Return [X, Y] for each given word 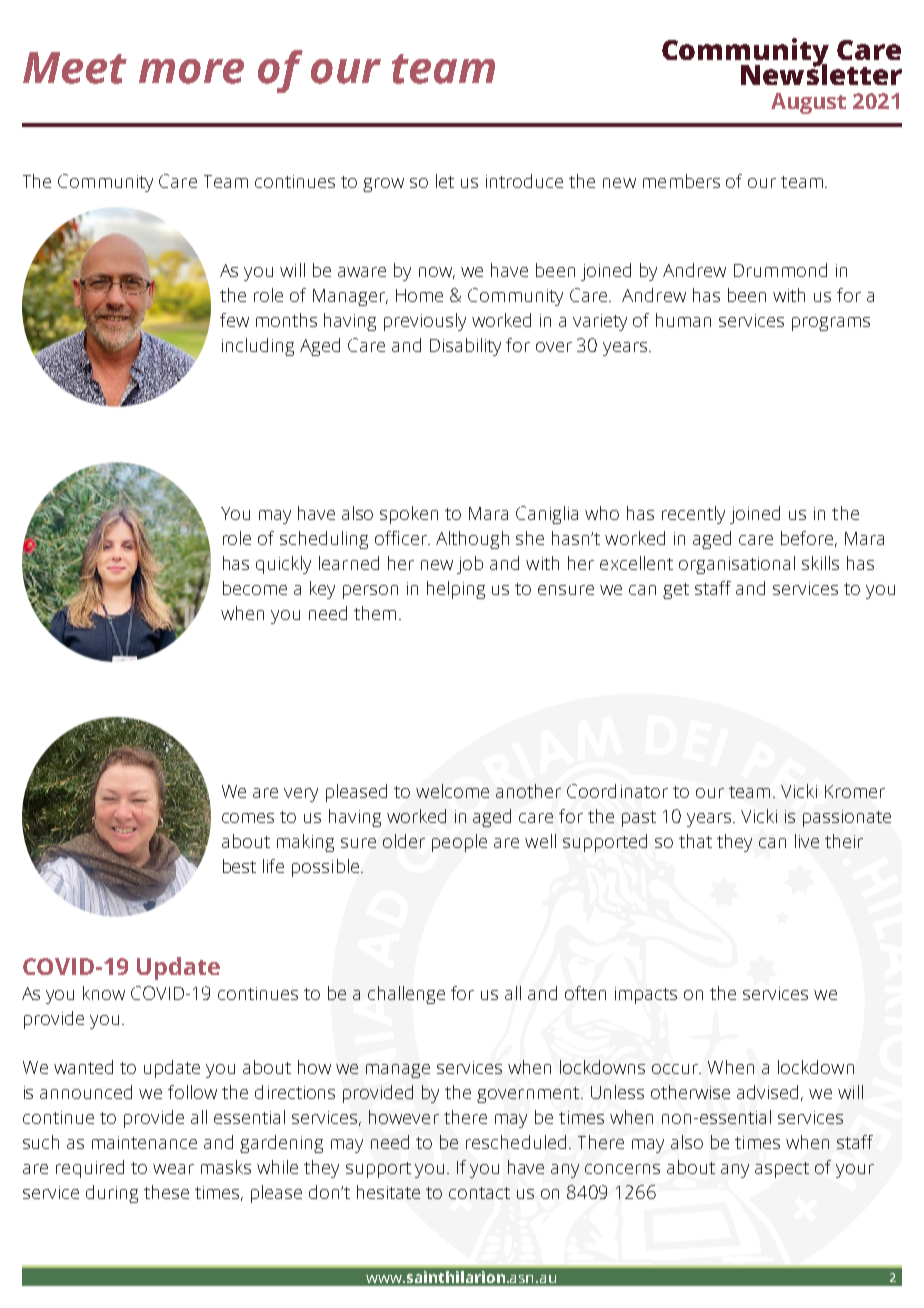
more [191, 71]
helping [456, 590]
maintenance [144, 1142]
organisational [737, 565]
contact [479, 1193]
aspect [782, 1170]
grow [383, 185]
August [808, 103]
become [255, 588]
